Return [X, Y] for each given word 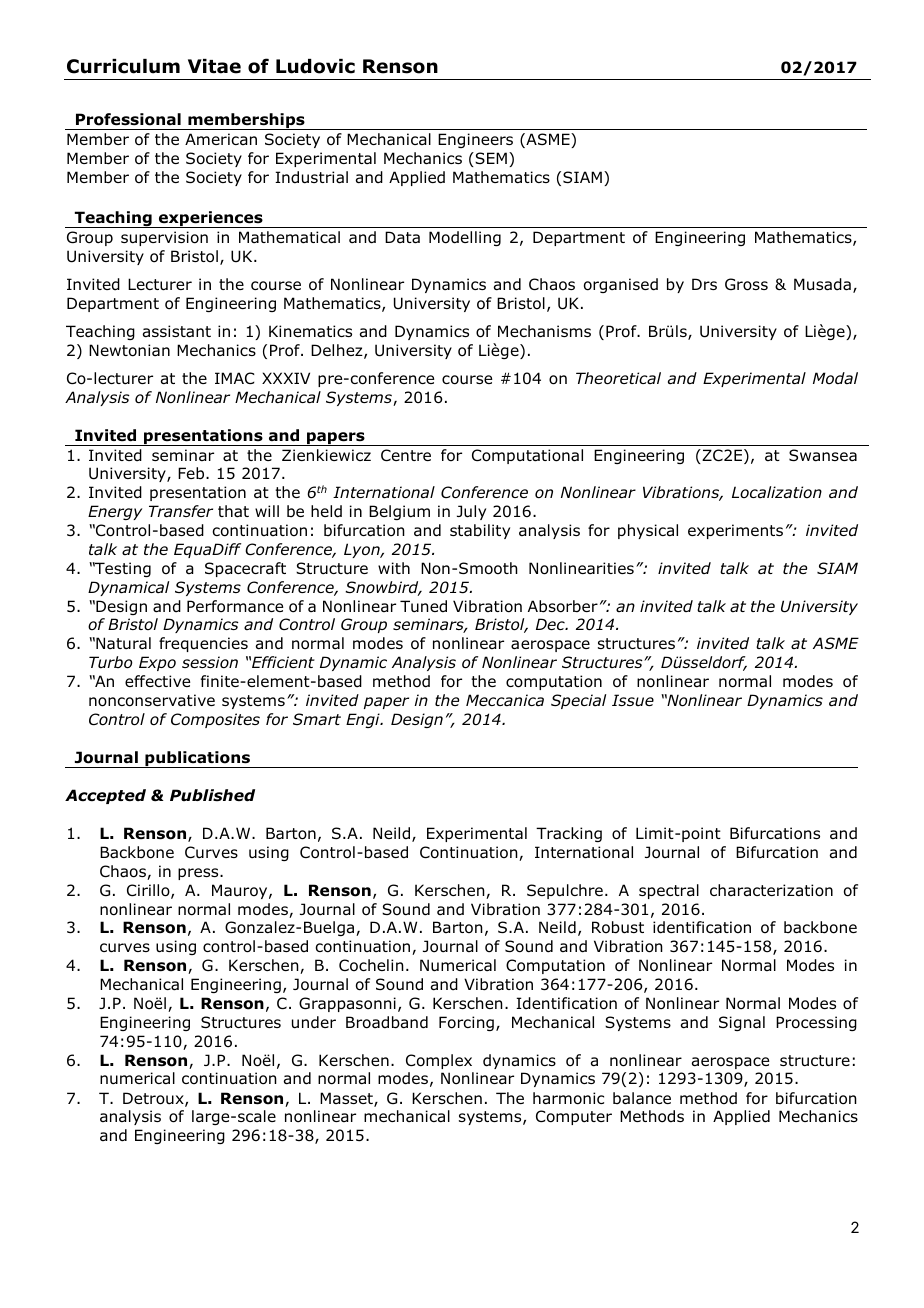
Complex [439, 1061]
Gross [746, 284]
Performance [235, 606]
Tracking [569, 834]
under [314, 1022]
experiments [735, 531]
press [199, 874]
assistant [177, 331]
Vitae [214, 66]
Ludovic [315, 66]
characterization [771, 890]
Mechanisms [544, 331]
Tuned [423, 606]
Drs [704, 284]
